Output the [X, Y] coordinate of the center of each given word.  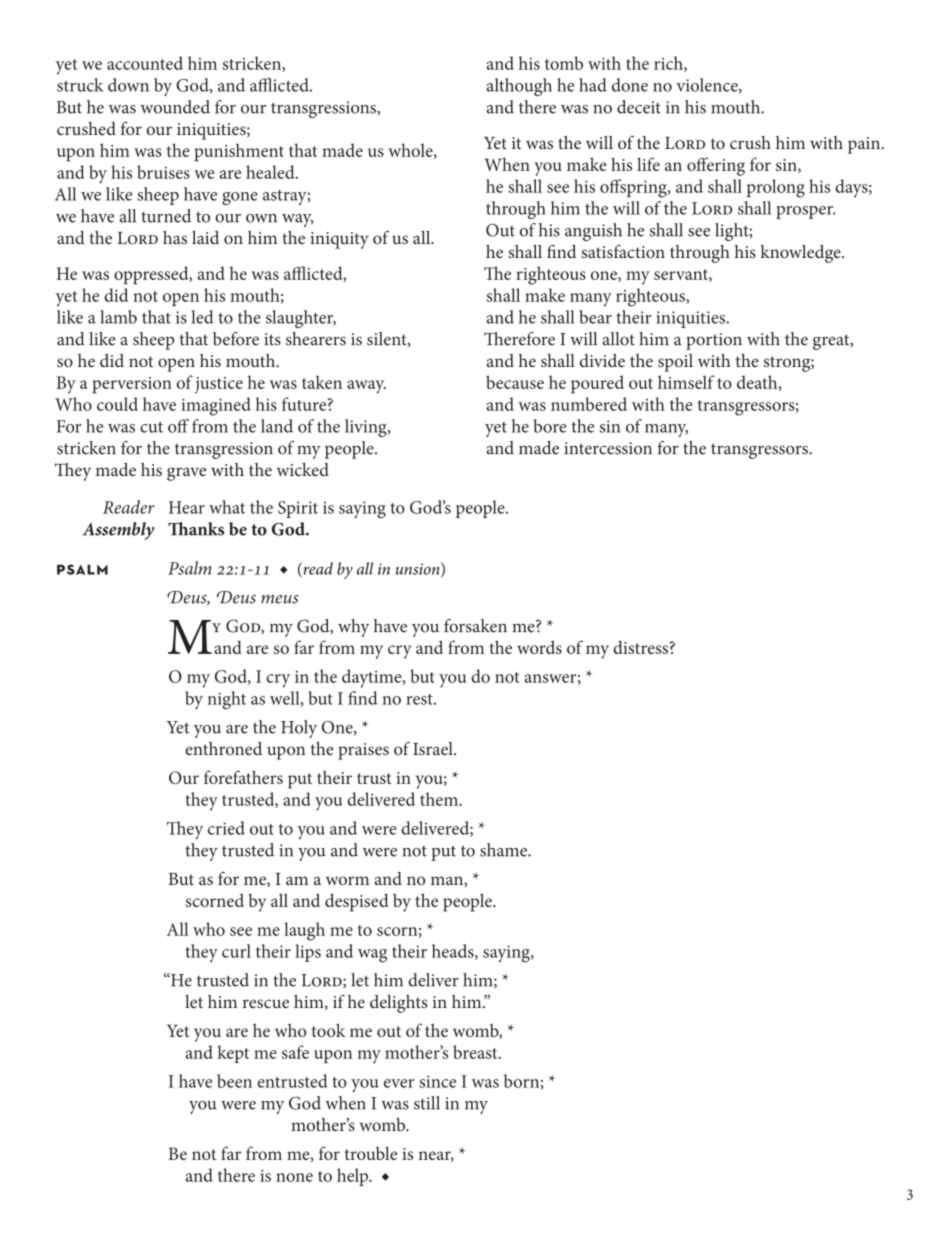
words [539, 647]
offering [716, 166]
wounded [175, 107]
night [226, 700]
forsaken [475, 626]
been [234, 1081]
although [519, 87]
